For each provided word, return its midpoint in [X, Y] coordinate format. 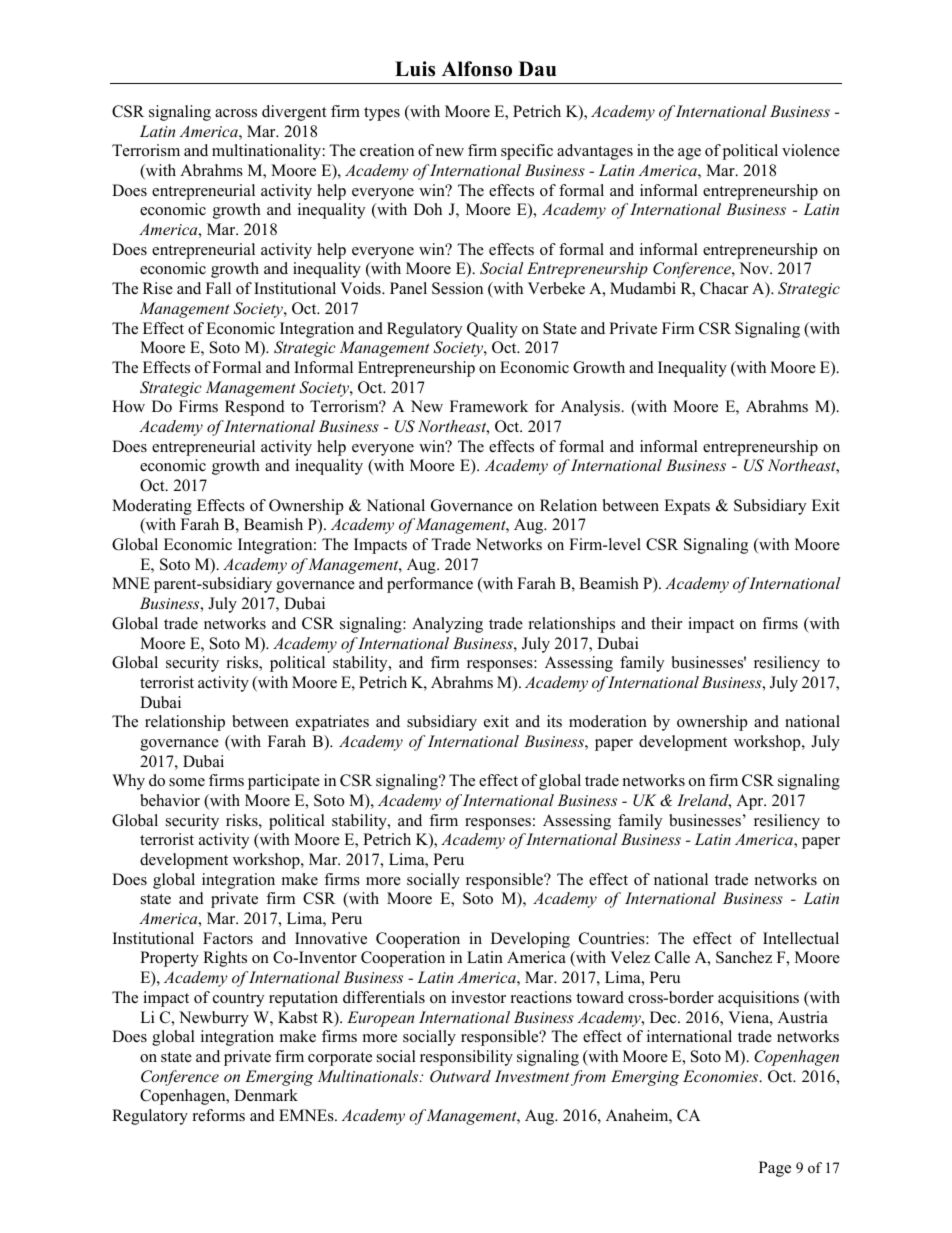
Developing [530, 940]
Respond [255, 408]
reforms [219, 1115]
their [666, 623]
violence [811, 150]
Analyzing [447, 625]
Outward [460, 1076]
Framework [489, 406]
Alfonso [477, 69]
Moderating [152, 507]
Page [775, 1169]
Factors [228, 938]
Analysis [591, 408]
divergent [294, 113]
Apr [751, 802]
